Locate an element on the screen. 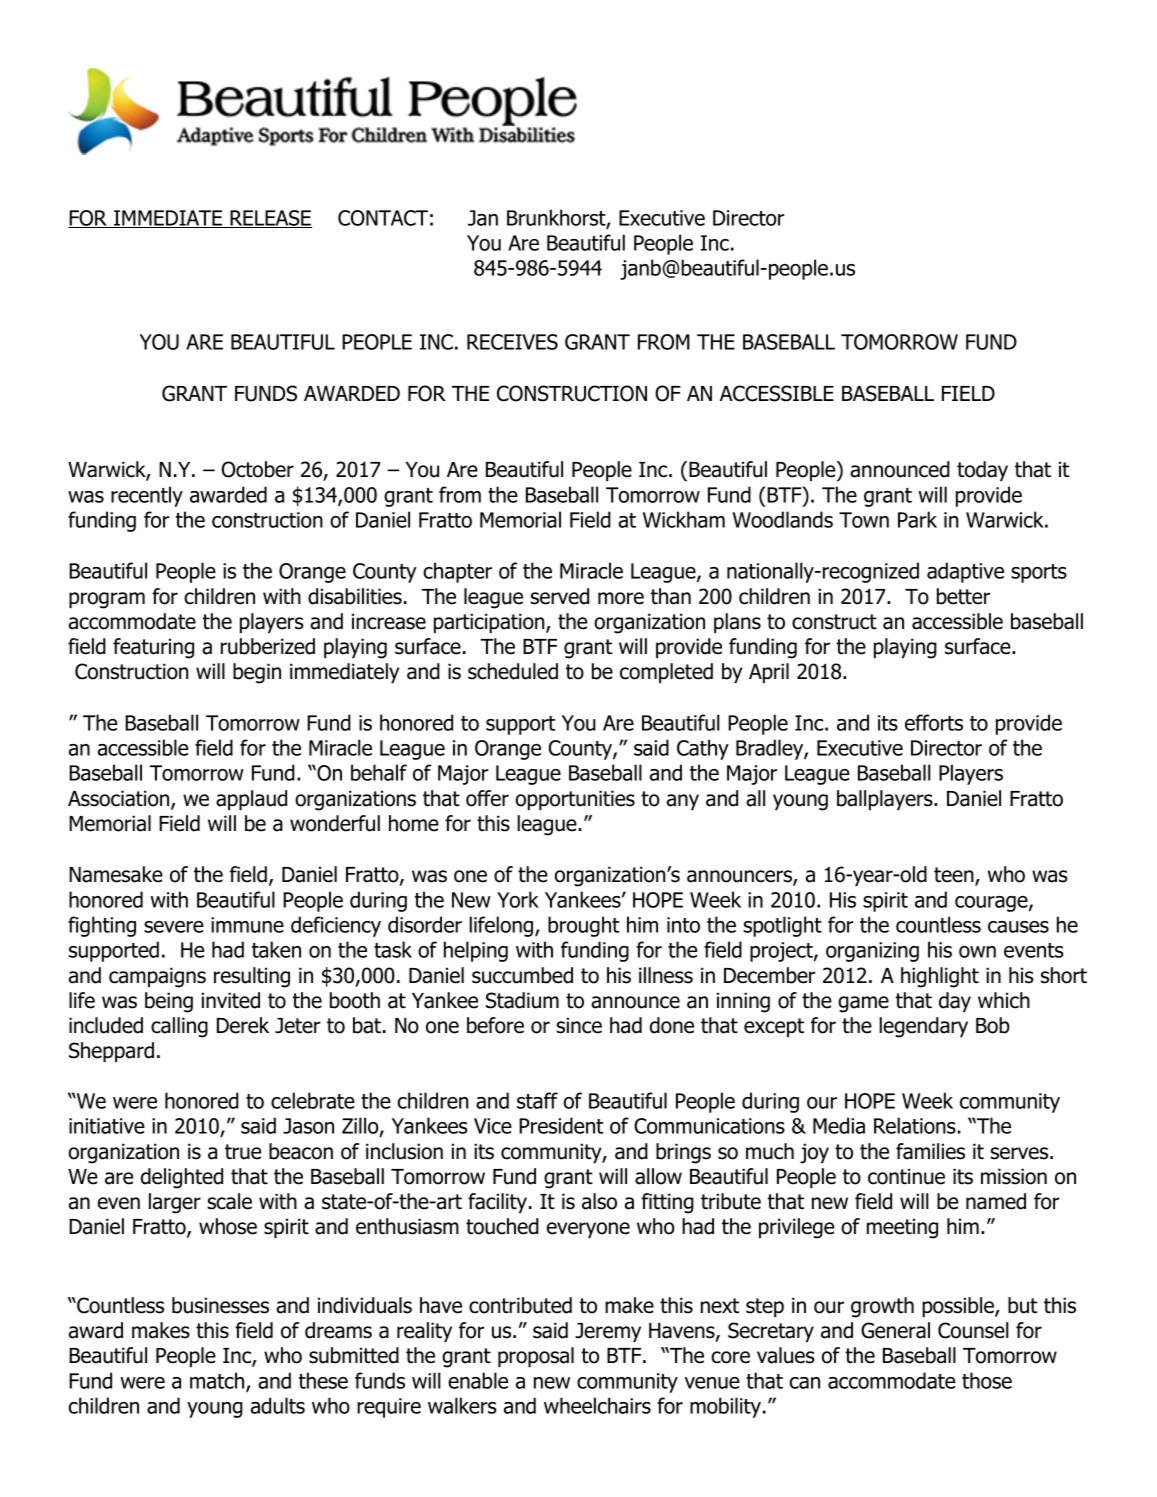  invited is located at coordinates (230, 1000).
